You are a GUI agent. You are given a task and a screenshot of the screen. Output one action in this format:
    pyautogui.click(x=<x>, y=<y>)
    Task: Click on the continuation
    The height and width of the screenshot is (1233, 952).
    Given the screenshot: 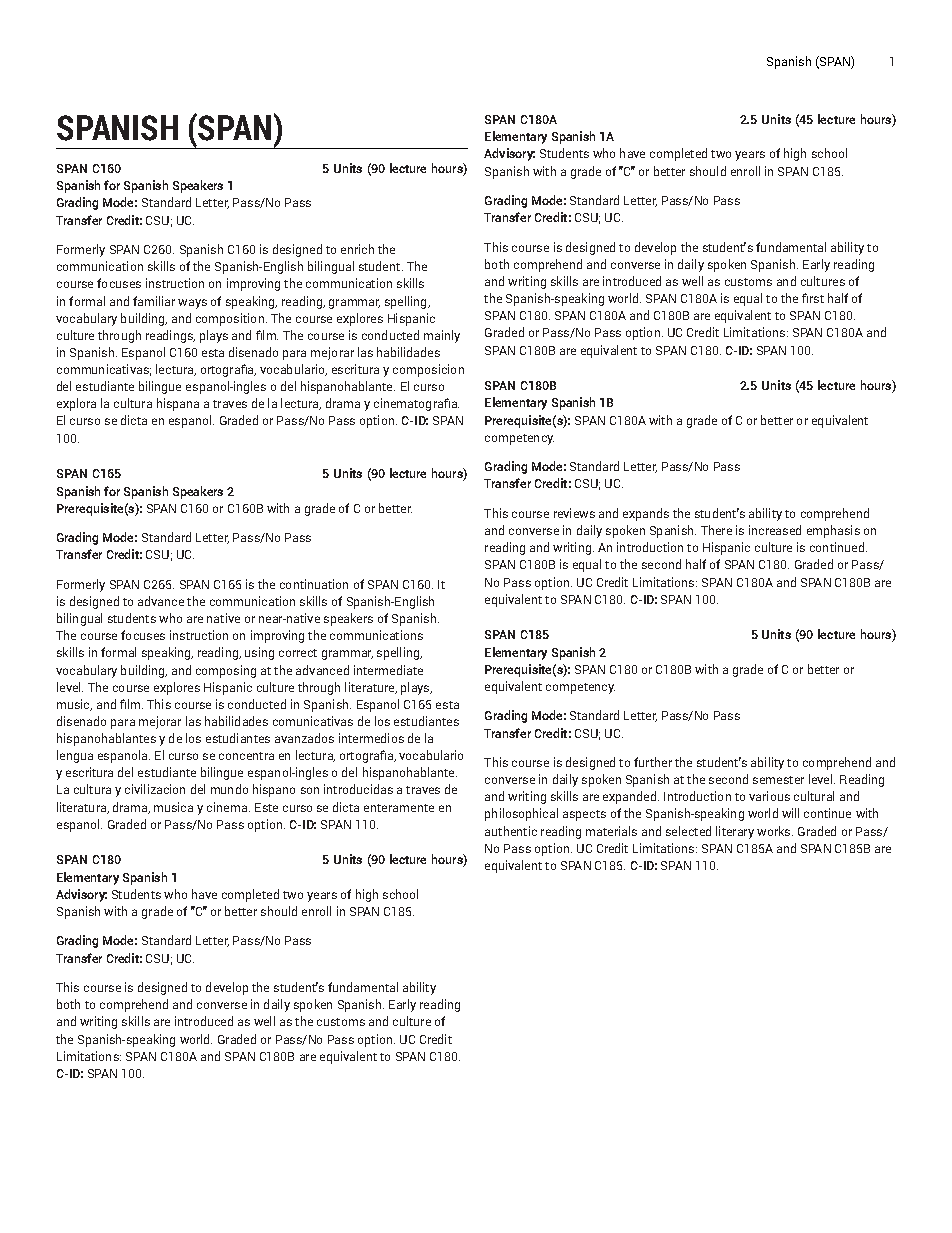 What is the action you would take?
    pyautogui.click(x=314, y=584)
